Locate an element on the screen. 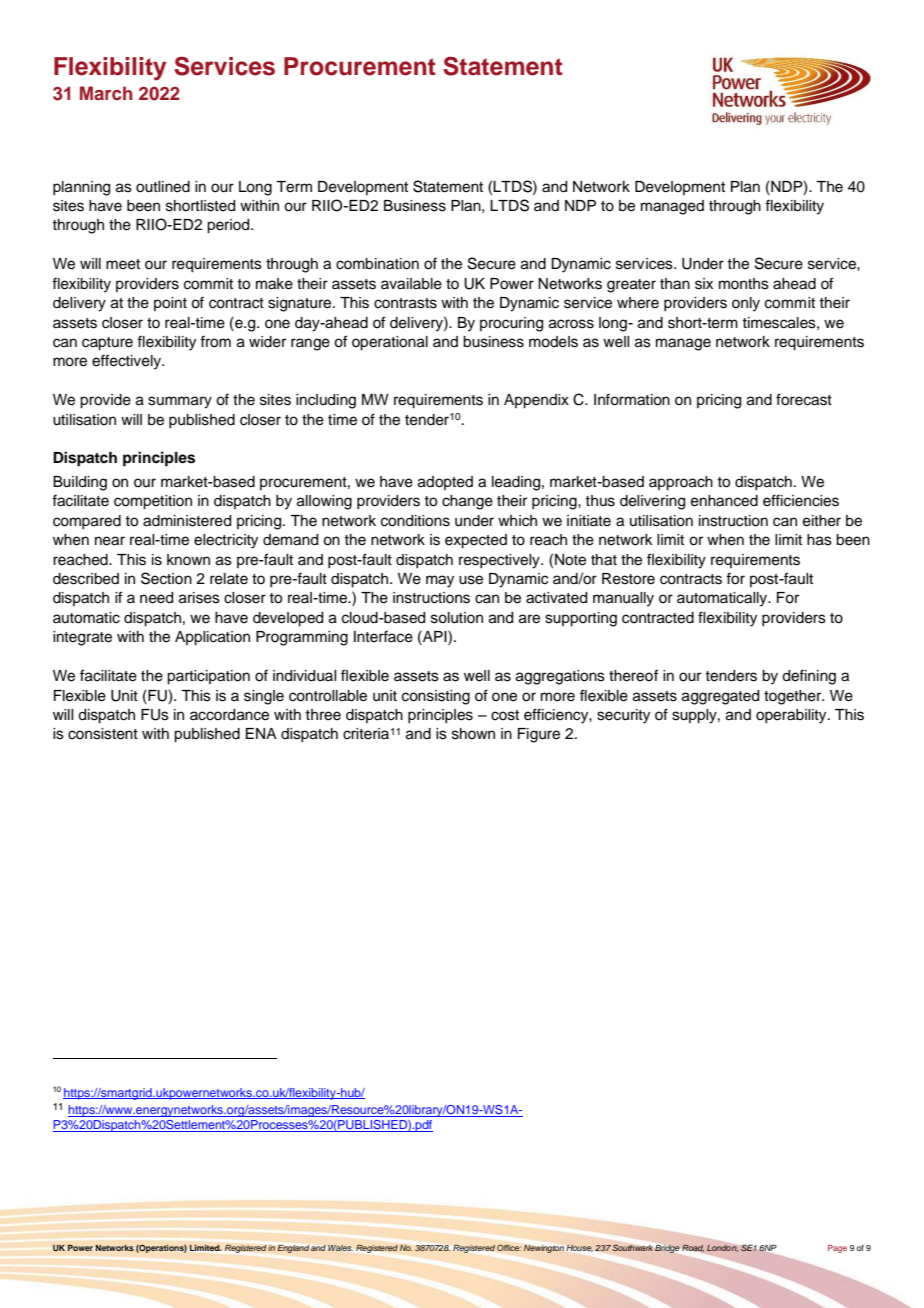 The image size is (924, 1308). months is located at coordinates (744, 284).
